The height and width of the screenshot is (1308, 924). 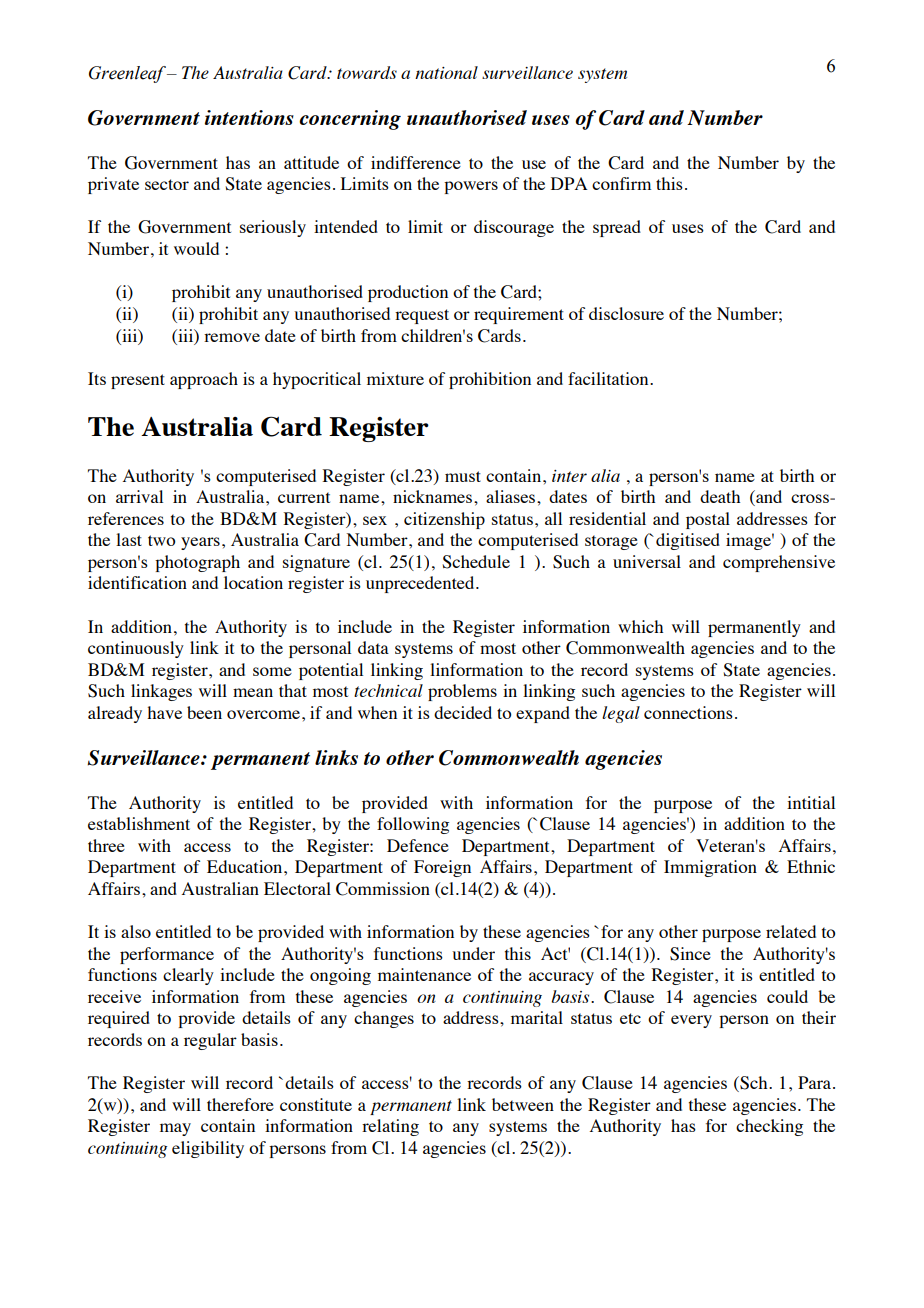 I want to click on intentions, so click(x=249, y=117).
